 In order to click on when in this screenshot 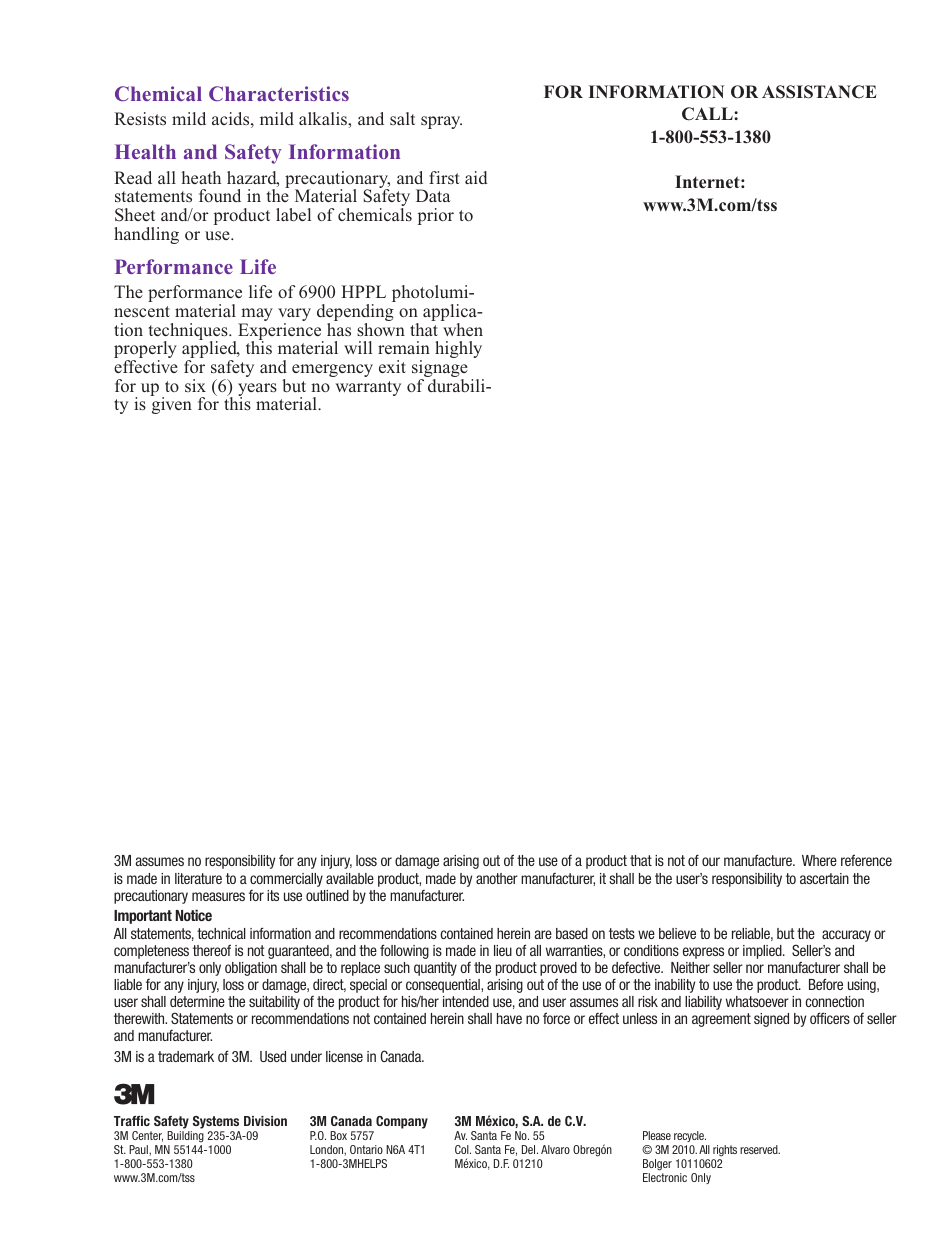, I will do `click(463, 329)`.
